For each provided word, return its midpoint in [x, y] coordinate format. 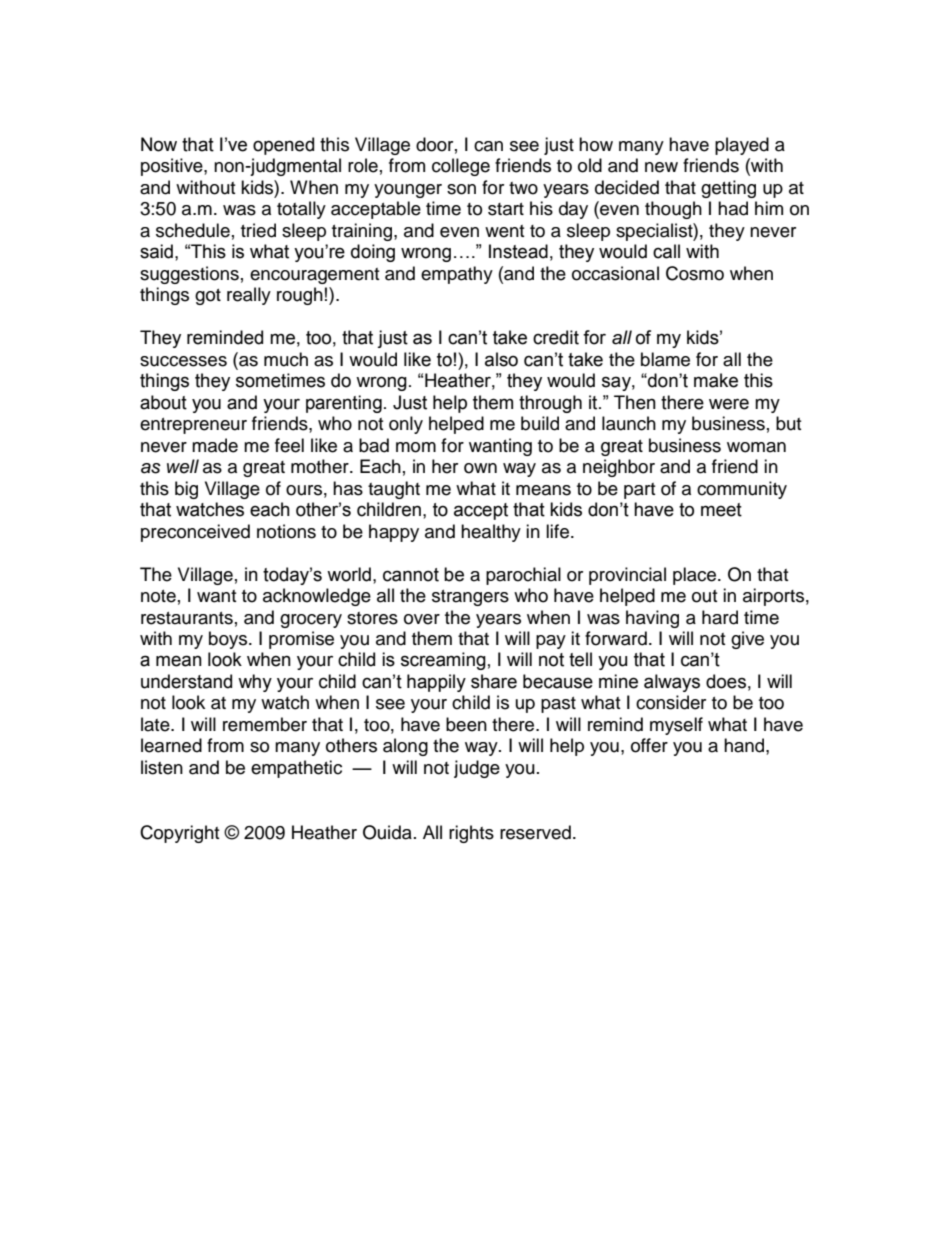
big [186, 490]
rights [471, 834]
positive [173, 167]
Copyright [179, 834]
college [461, 167]
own [480, 468]
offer [649, 745]
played [742, 146]
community [742, 490]
